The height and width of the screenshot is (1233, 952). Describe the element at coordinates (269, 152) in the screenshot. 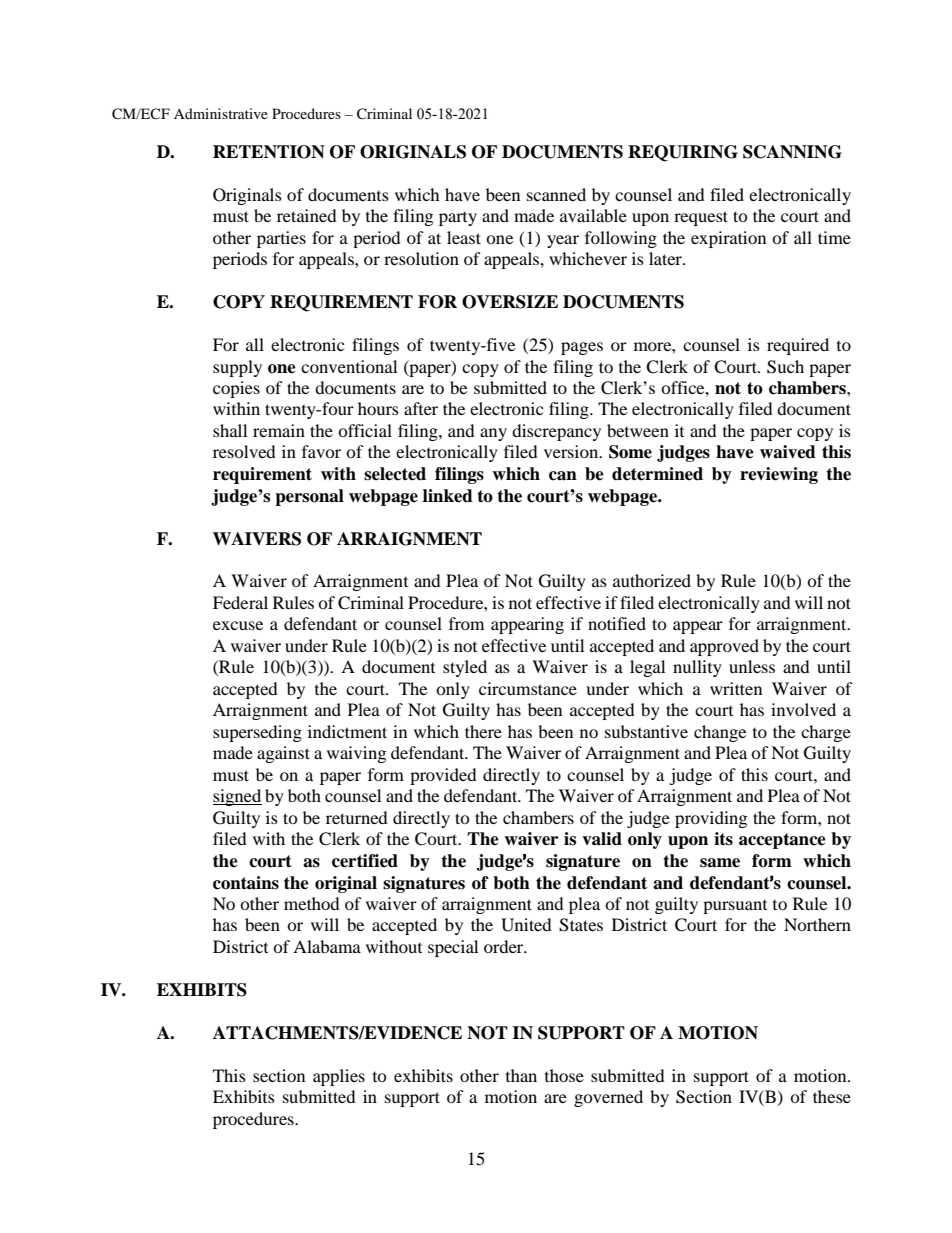

I see `RETENTION` at that location.
